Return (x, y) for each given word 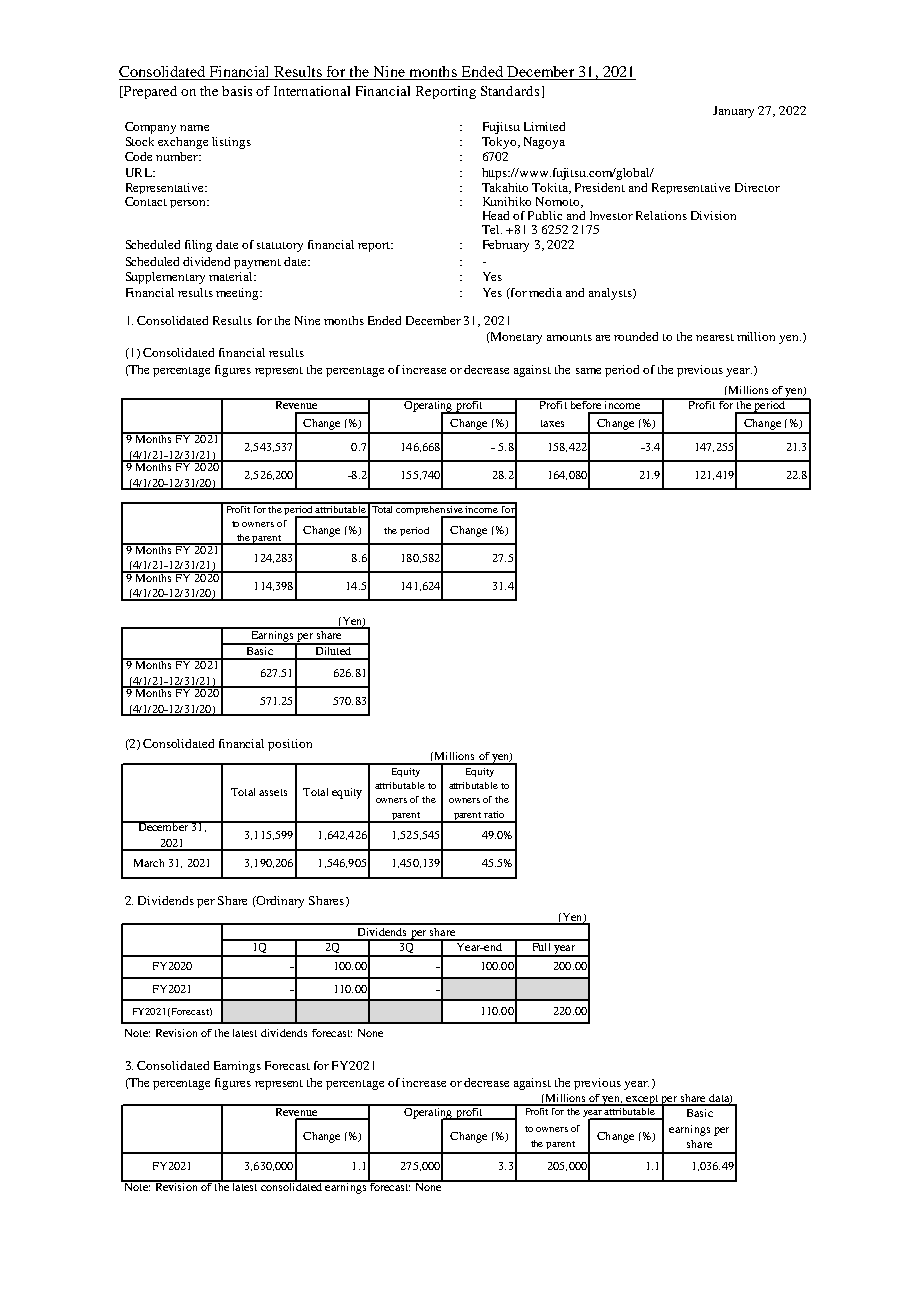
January (733, 112)
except (642, 1100)
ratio (494, 814)
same (588, 371)
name (194, 128)
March (149, 863)
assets (273, 792)
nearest (715, 337)
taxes (552, 423)
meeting (239, 294)
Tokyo (500, 143)
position (290, 745)
